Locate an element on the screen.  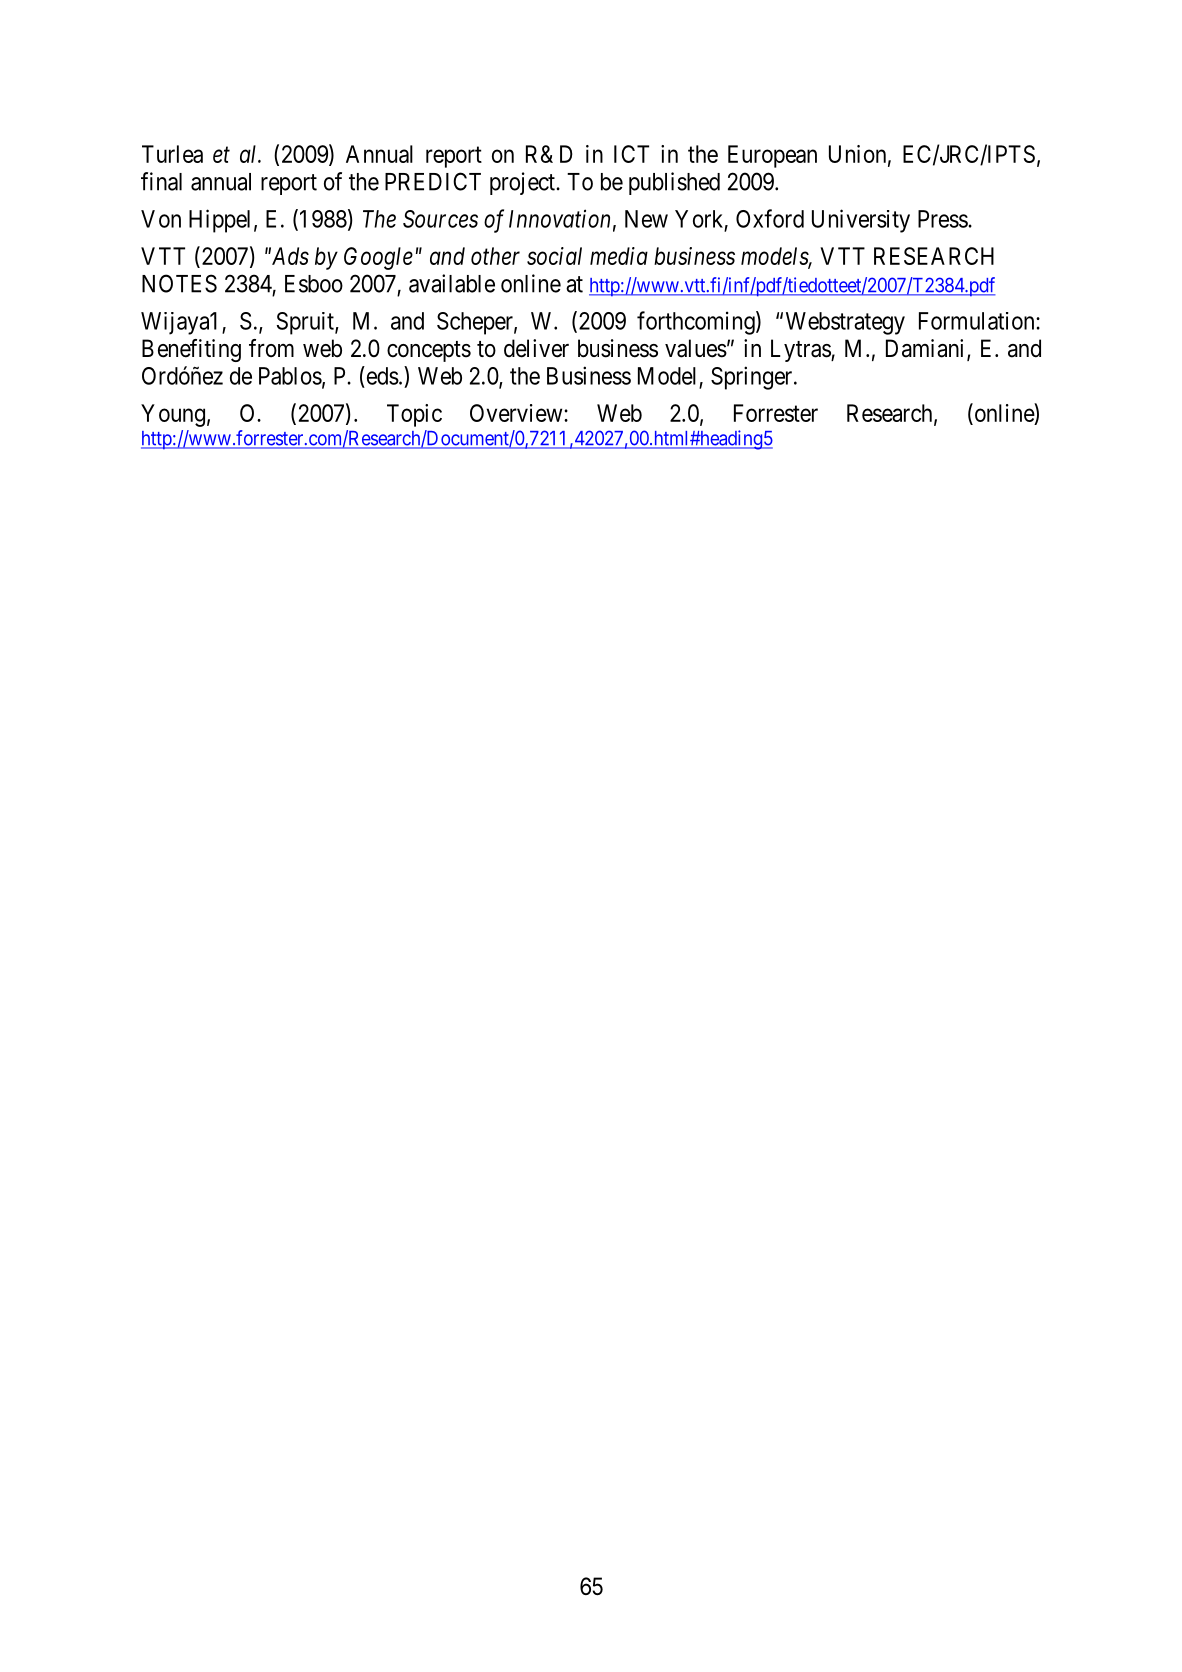
NOTES is located at coordinates (179, 283).
